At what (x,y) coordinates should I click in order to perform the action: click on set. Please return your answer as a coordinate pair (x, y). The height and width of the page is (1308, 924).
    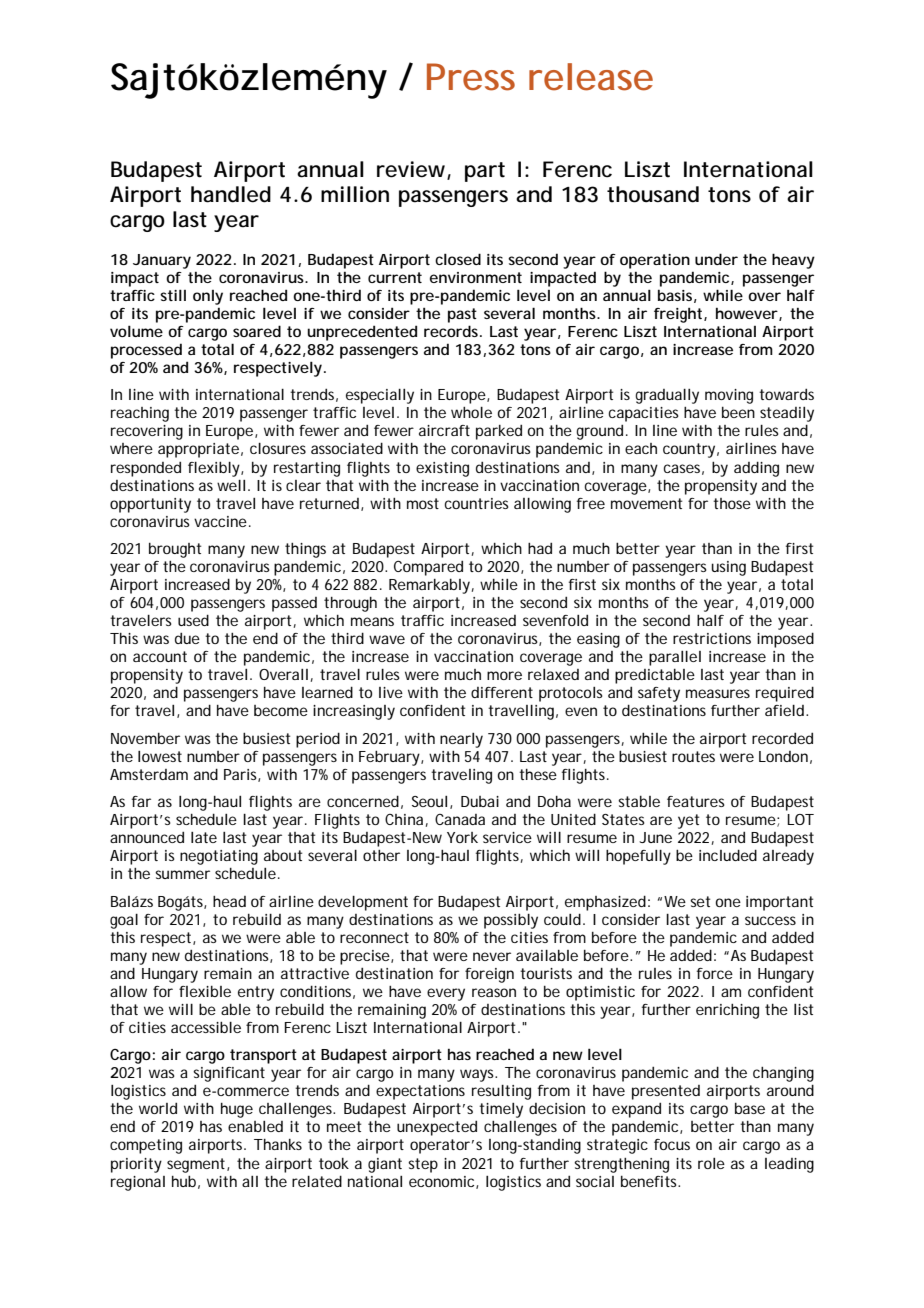
    Looking at the image, I should click on (700, 901).
